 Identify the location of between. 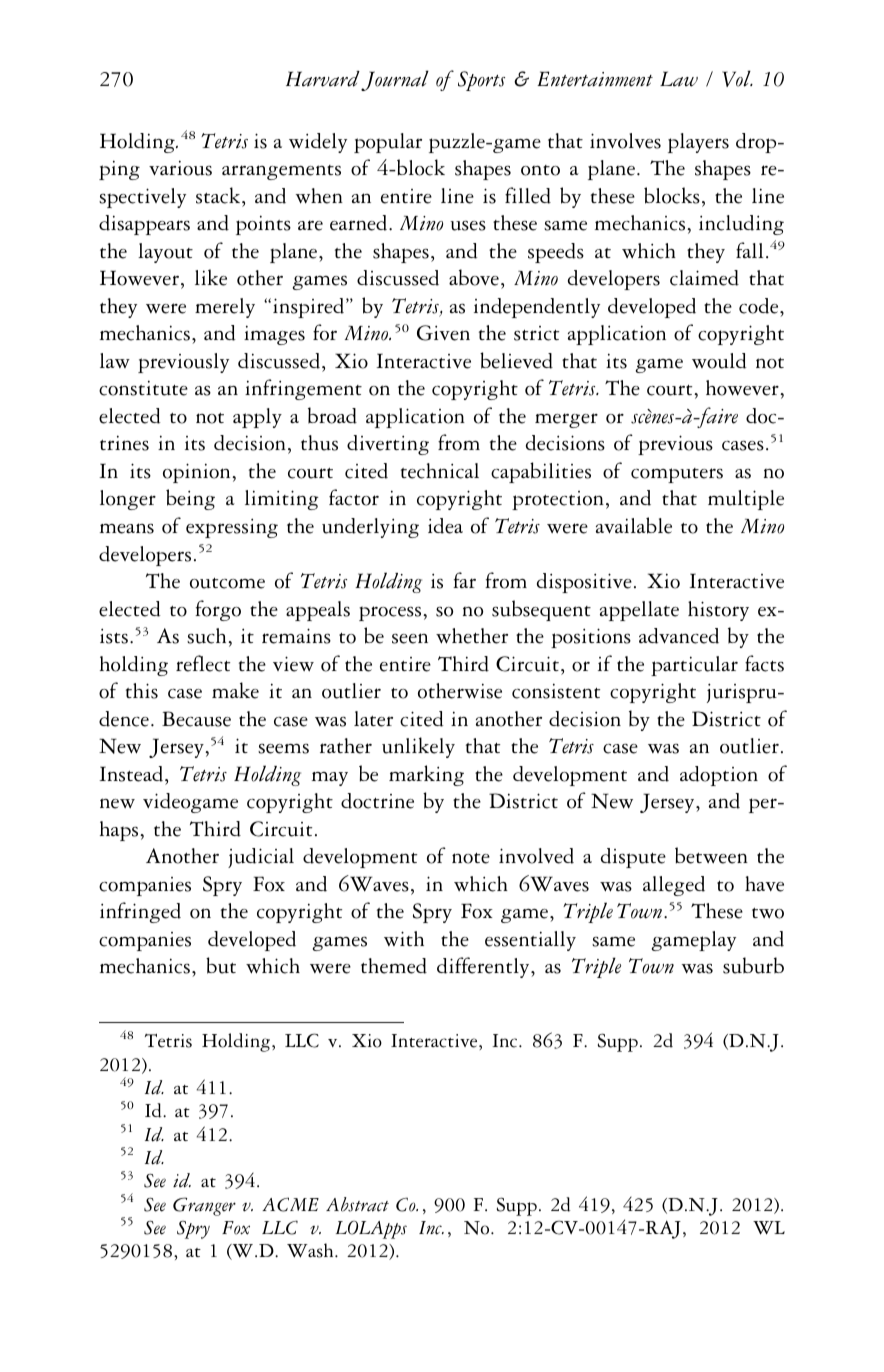
(711, 855).
